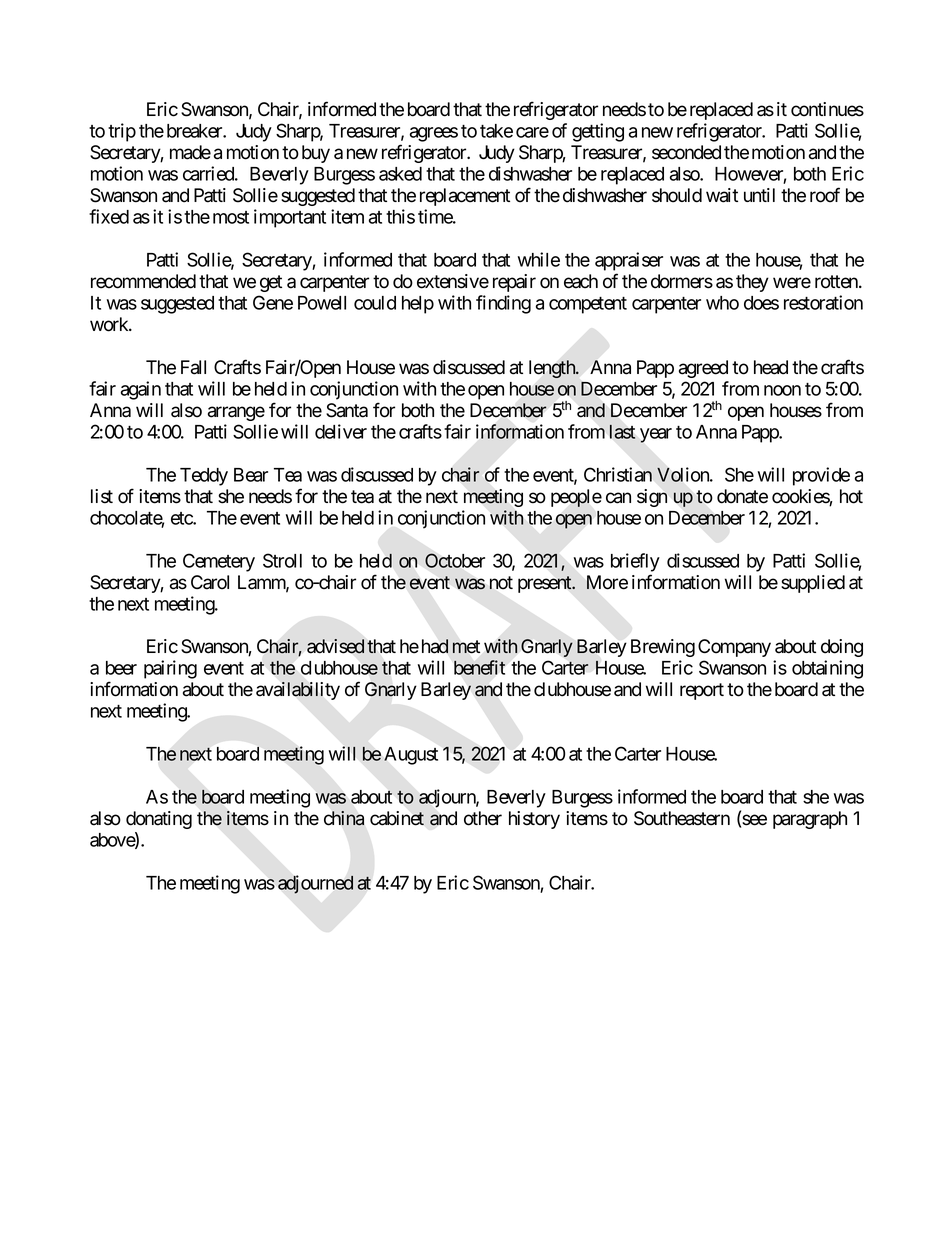 The height and width of the page is (1233, 952). I want to click on hot, so click(851, 496).
